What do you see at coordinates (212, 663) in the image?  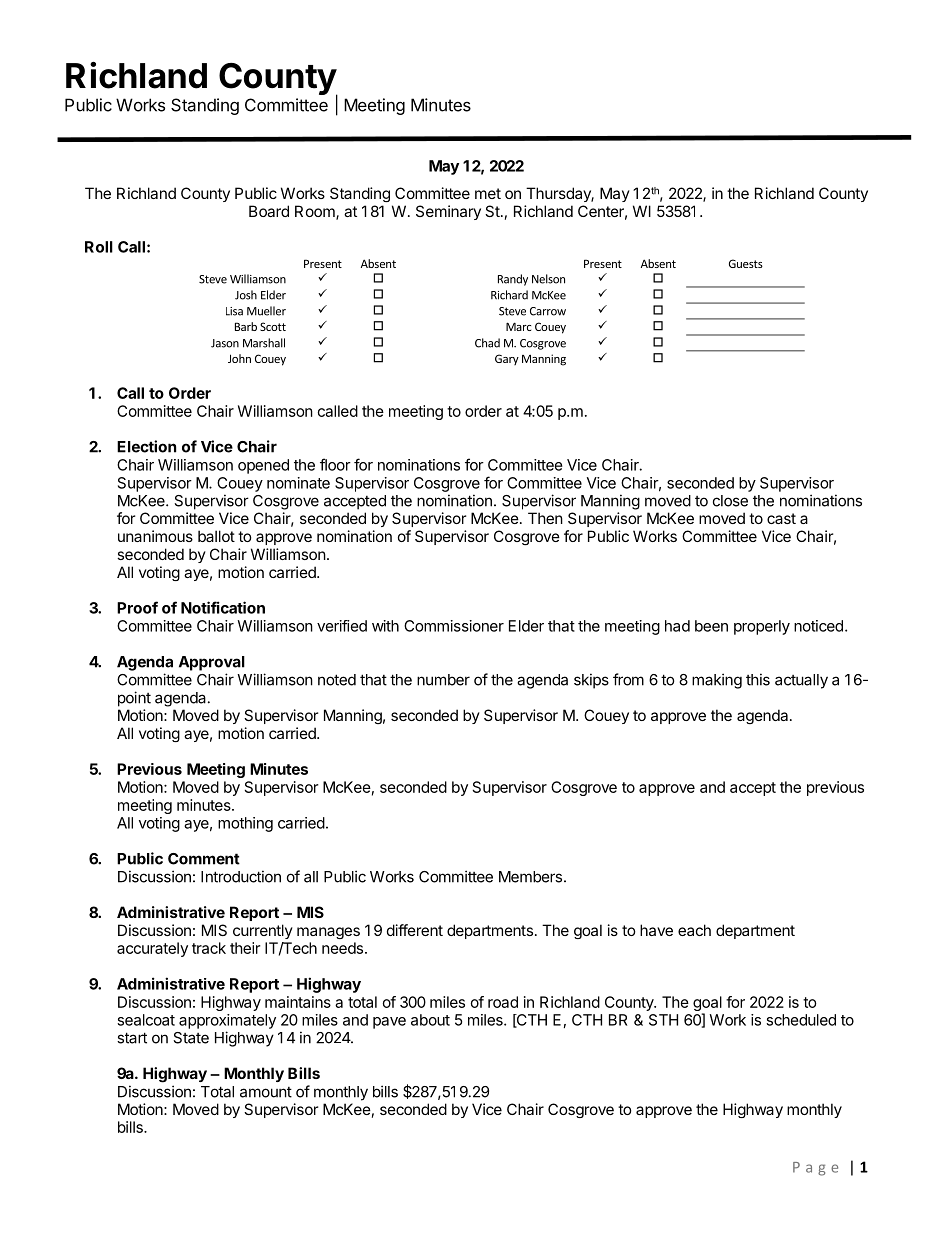 I see `Approval` at bounding box center [212, 663].
